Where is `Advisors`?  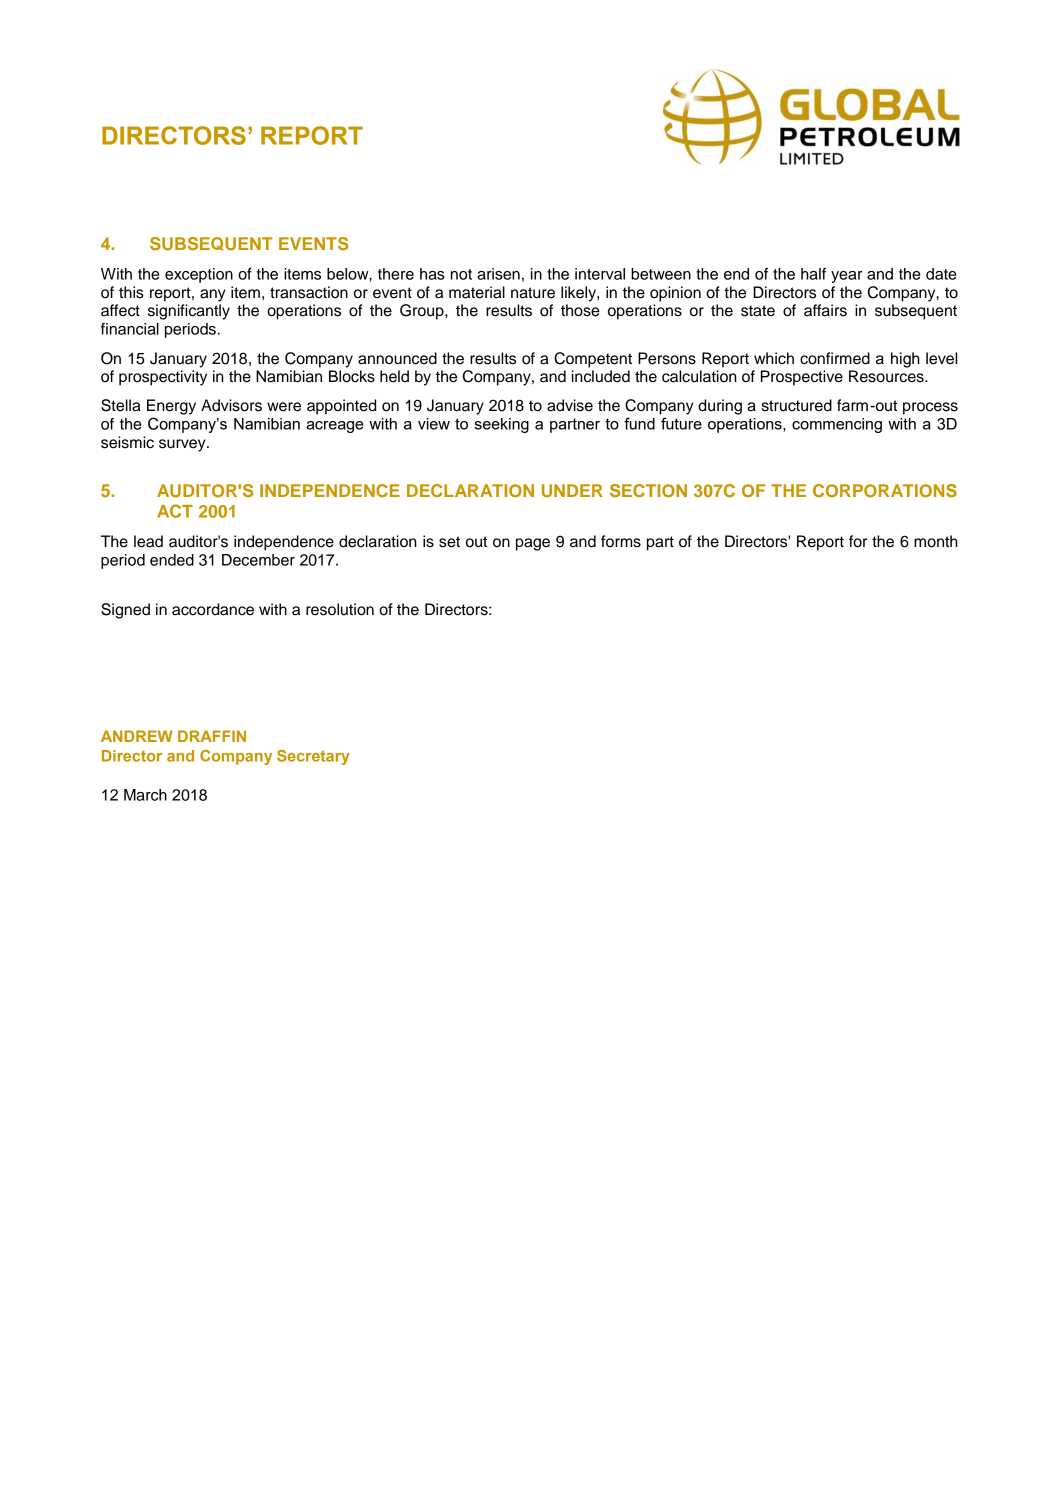 Advisors is located at coordinates (231, 405).
